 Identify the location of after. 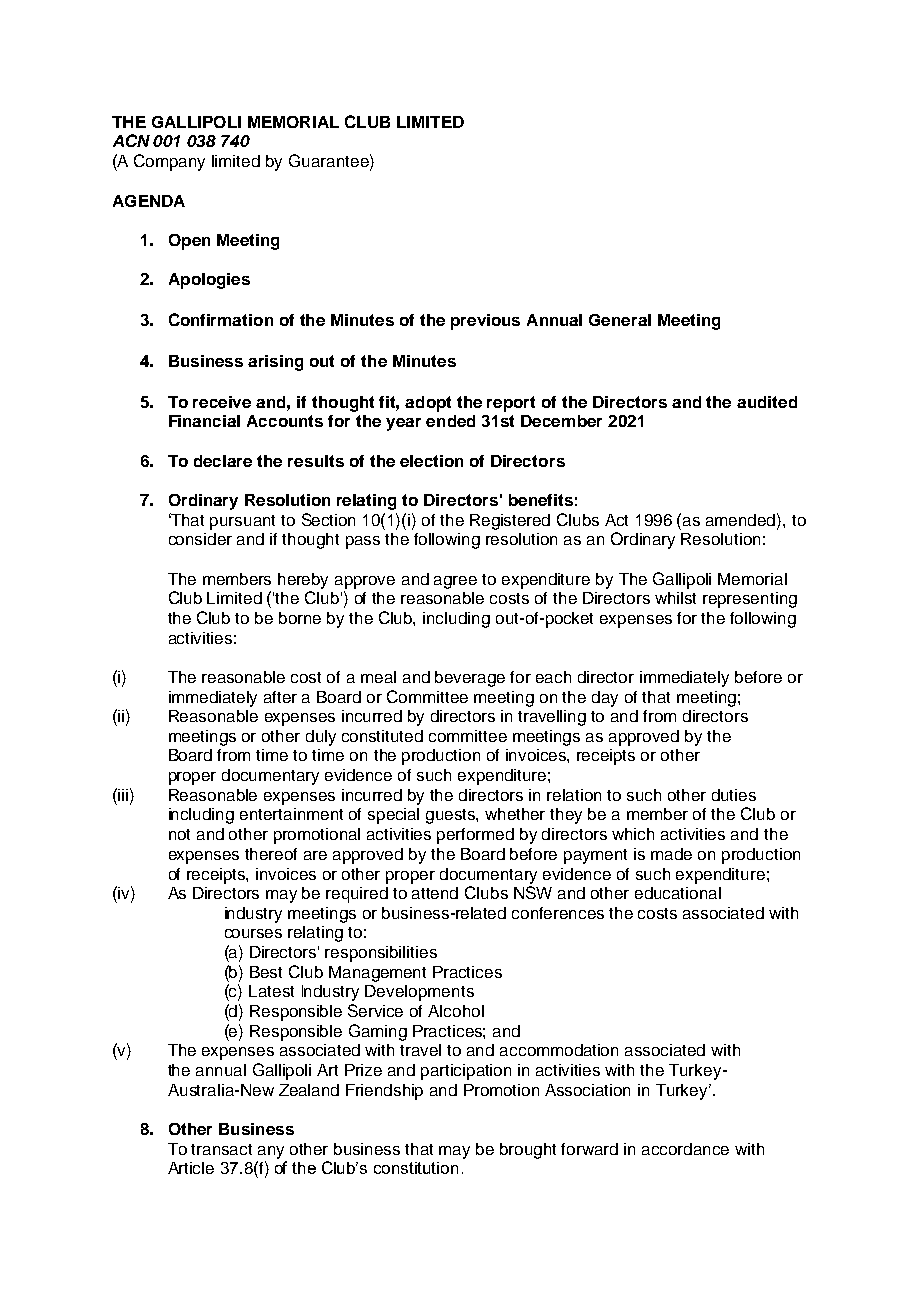
(280, 697).
